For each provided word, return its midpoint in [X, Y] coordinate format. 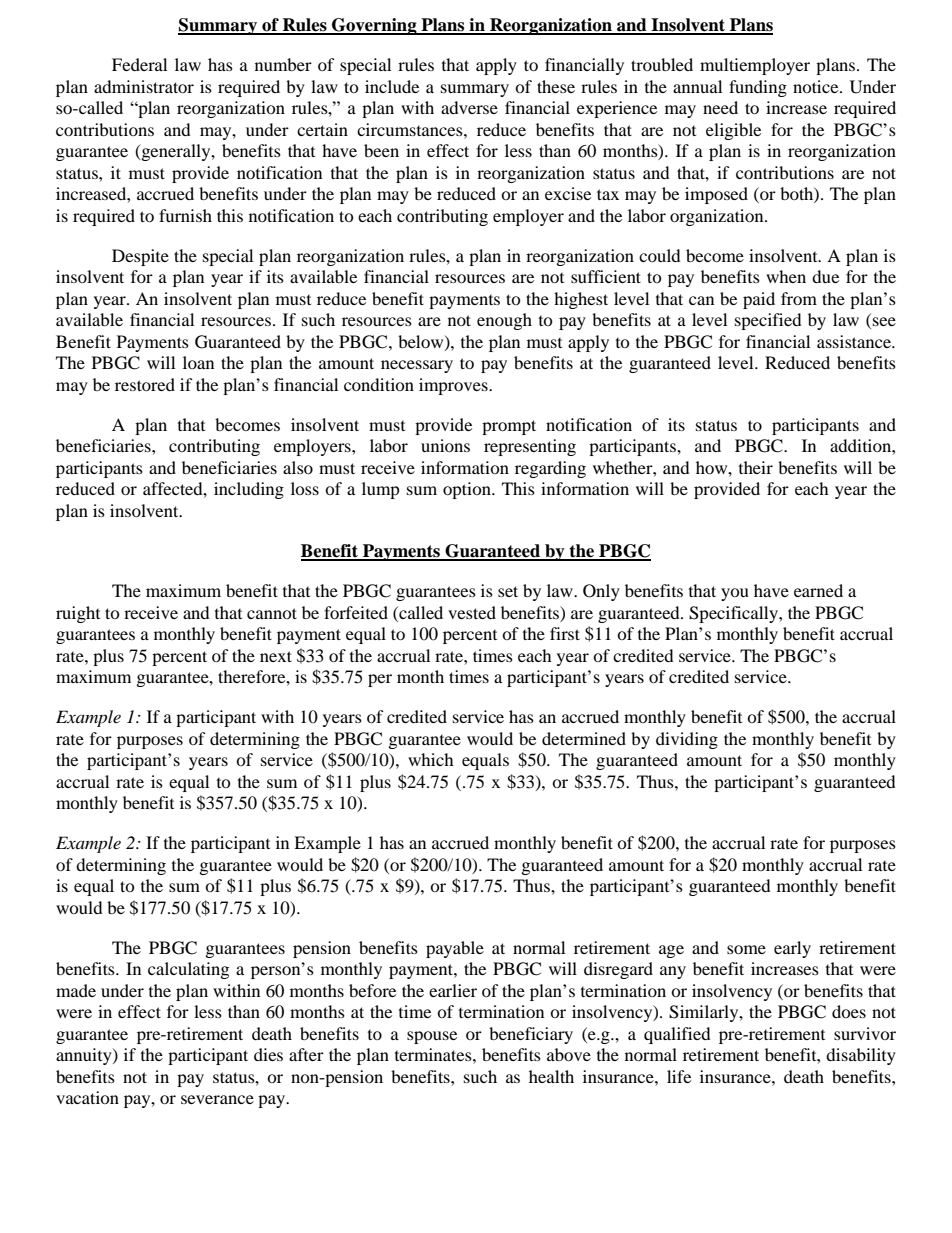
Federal [139, 64]
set [508, 591]
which [431, 759]
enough [504, 321]
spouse [432, 1037]
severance [217, 1099]
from [799, 298]
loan [198, 362]
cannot [272, 613]
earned [818, 590]
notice [817, 86]
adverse [469, 107]
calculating [188, 970]
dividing [687, 740]
